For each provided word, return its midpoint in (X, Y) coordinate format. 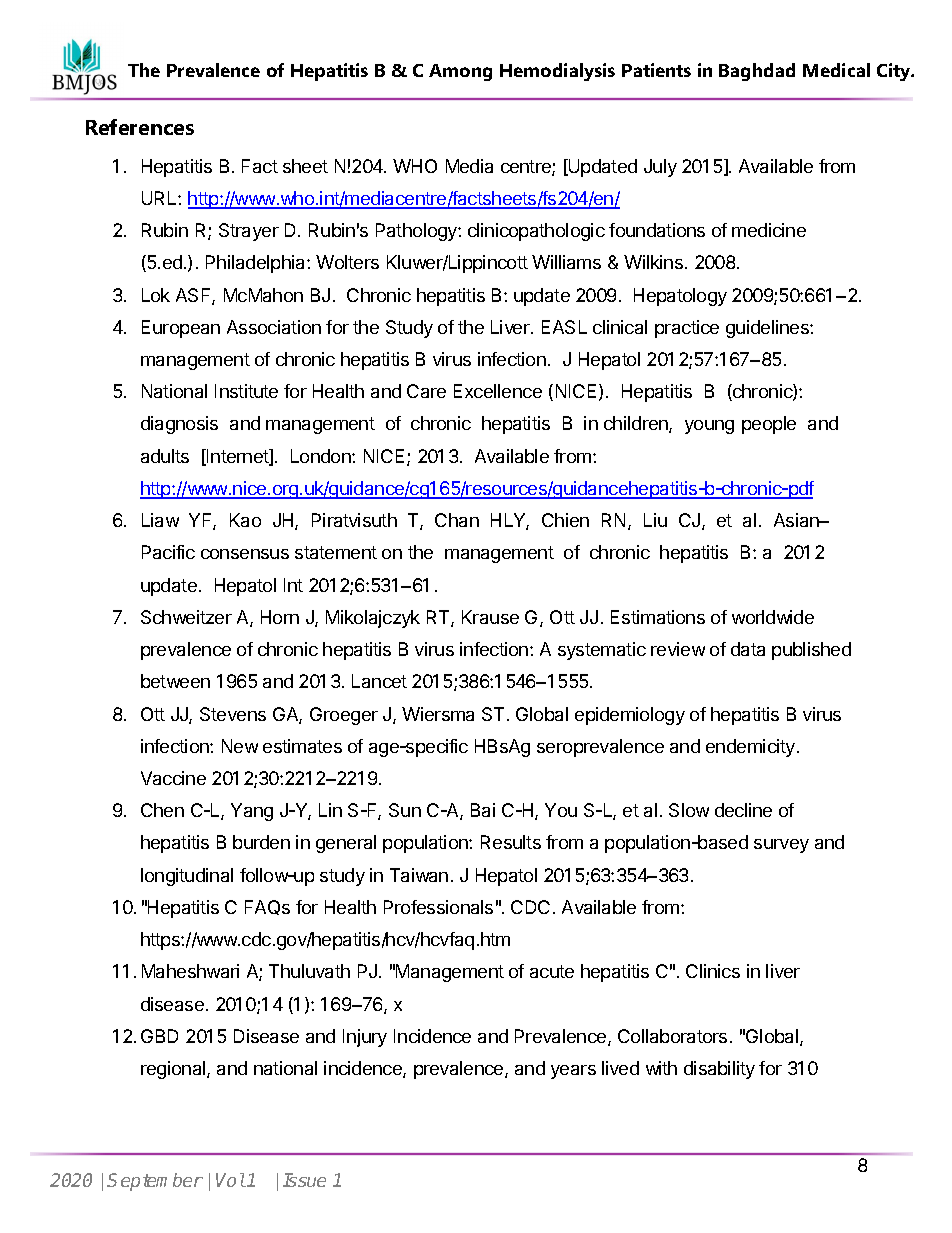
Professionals (438, 907)
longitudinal (187, 877)
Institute (246, 391)
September (155, 1182)
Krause (490, 617)
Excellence (498, 391)
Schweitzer (186, 617)
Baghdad (757, 72)
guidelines (768, 329)
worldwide (773, 617)
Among (460, 72)
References (140, 127)
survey (781, 846)
